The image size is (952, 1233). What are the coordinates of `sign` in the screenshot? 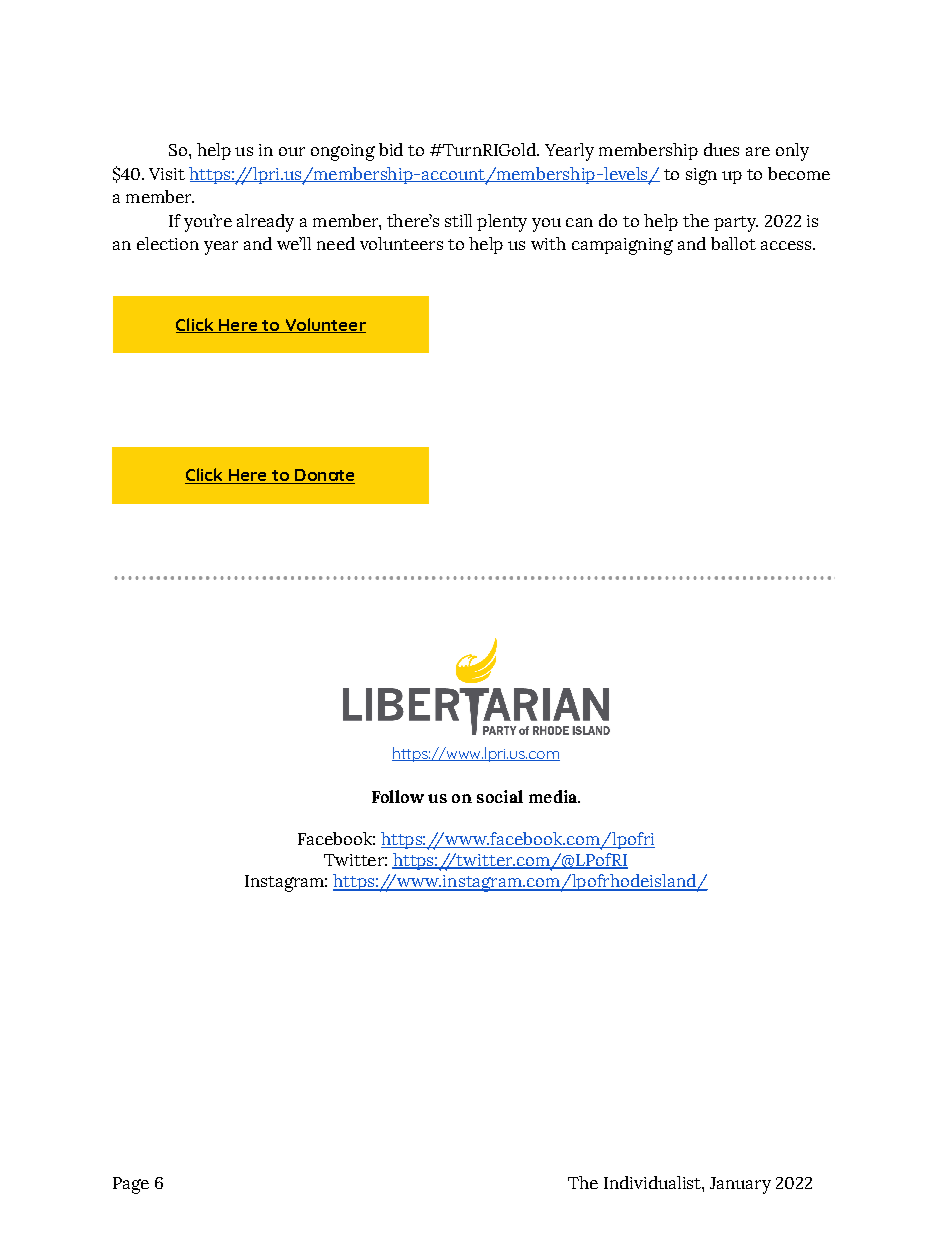 It's located at (701, 176).
